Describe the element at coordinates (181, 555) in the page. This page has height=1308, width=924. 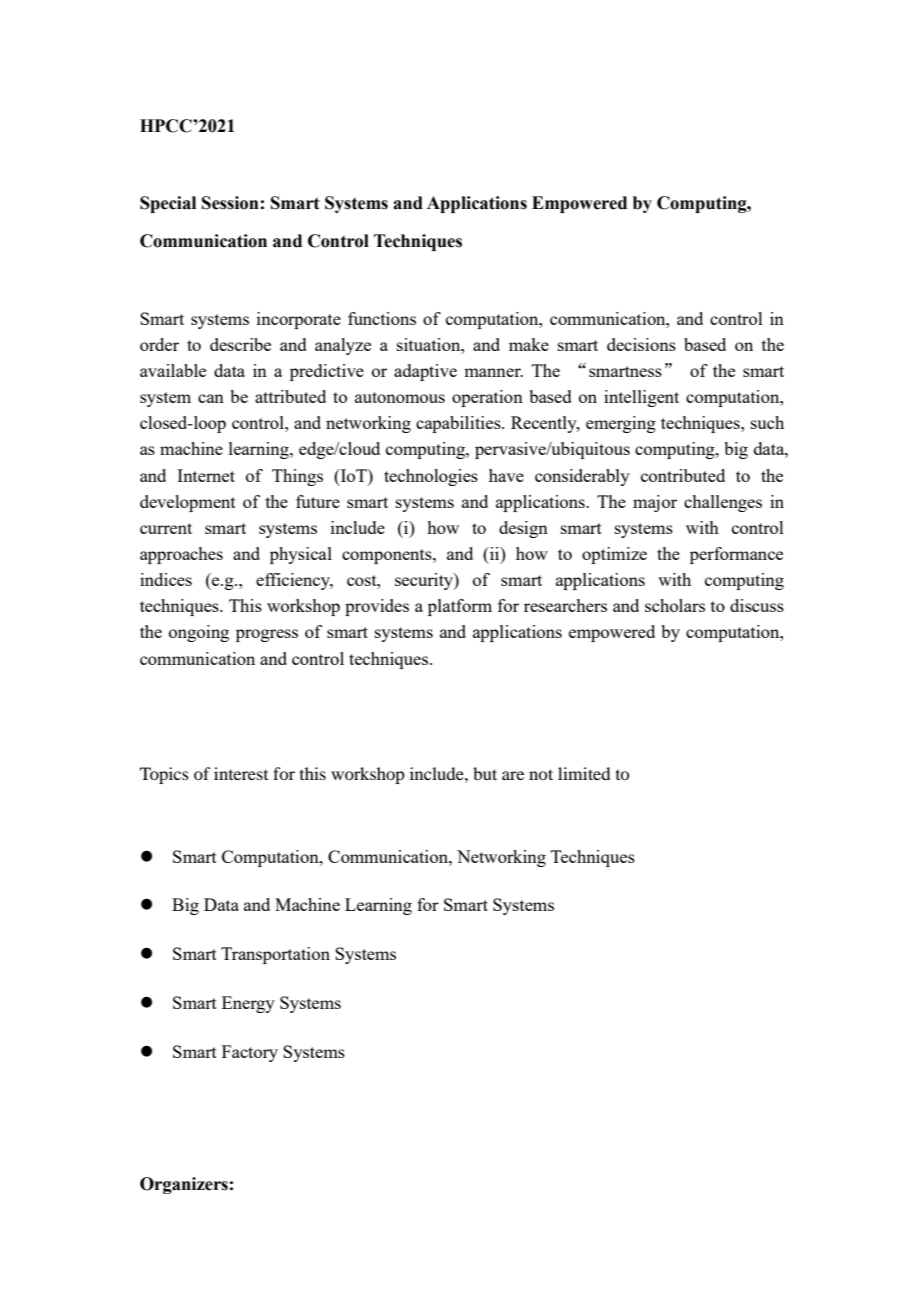
I see `approaches` at that location.
